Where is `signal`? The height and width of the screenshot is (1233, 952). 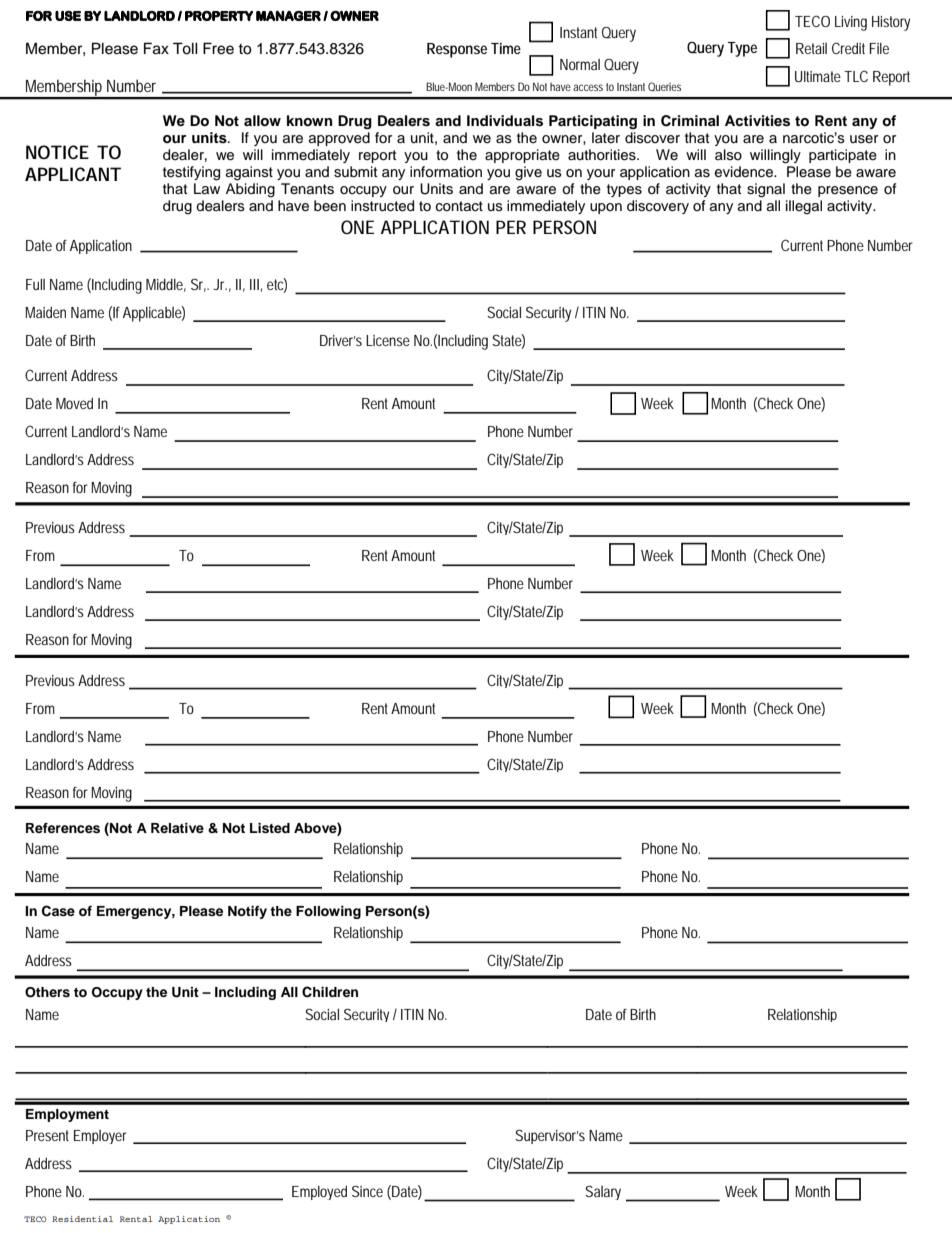 signal is located at coordinates (766, 190).
